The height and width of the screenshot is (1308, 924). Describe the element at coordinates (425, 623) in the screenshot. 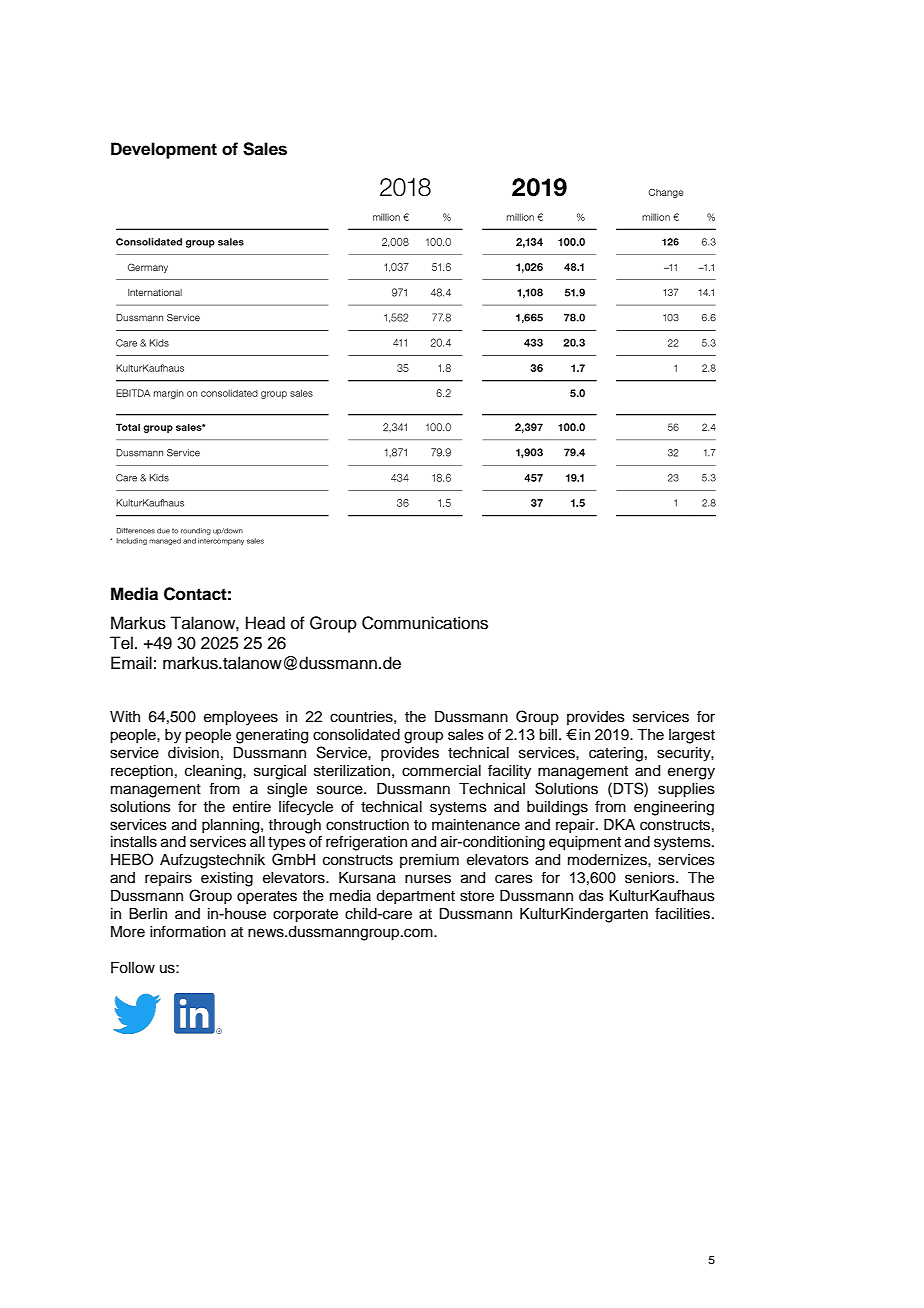

I see `Communications` at that location.
